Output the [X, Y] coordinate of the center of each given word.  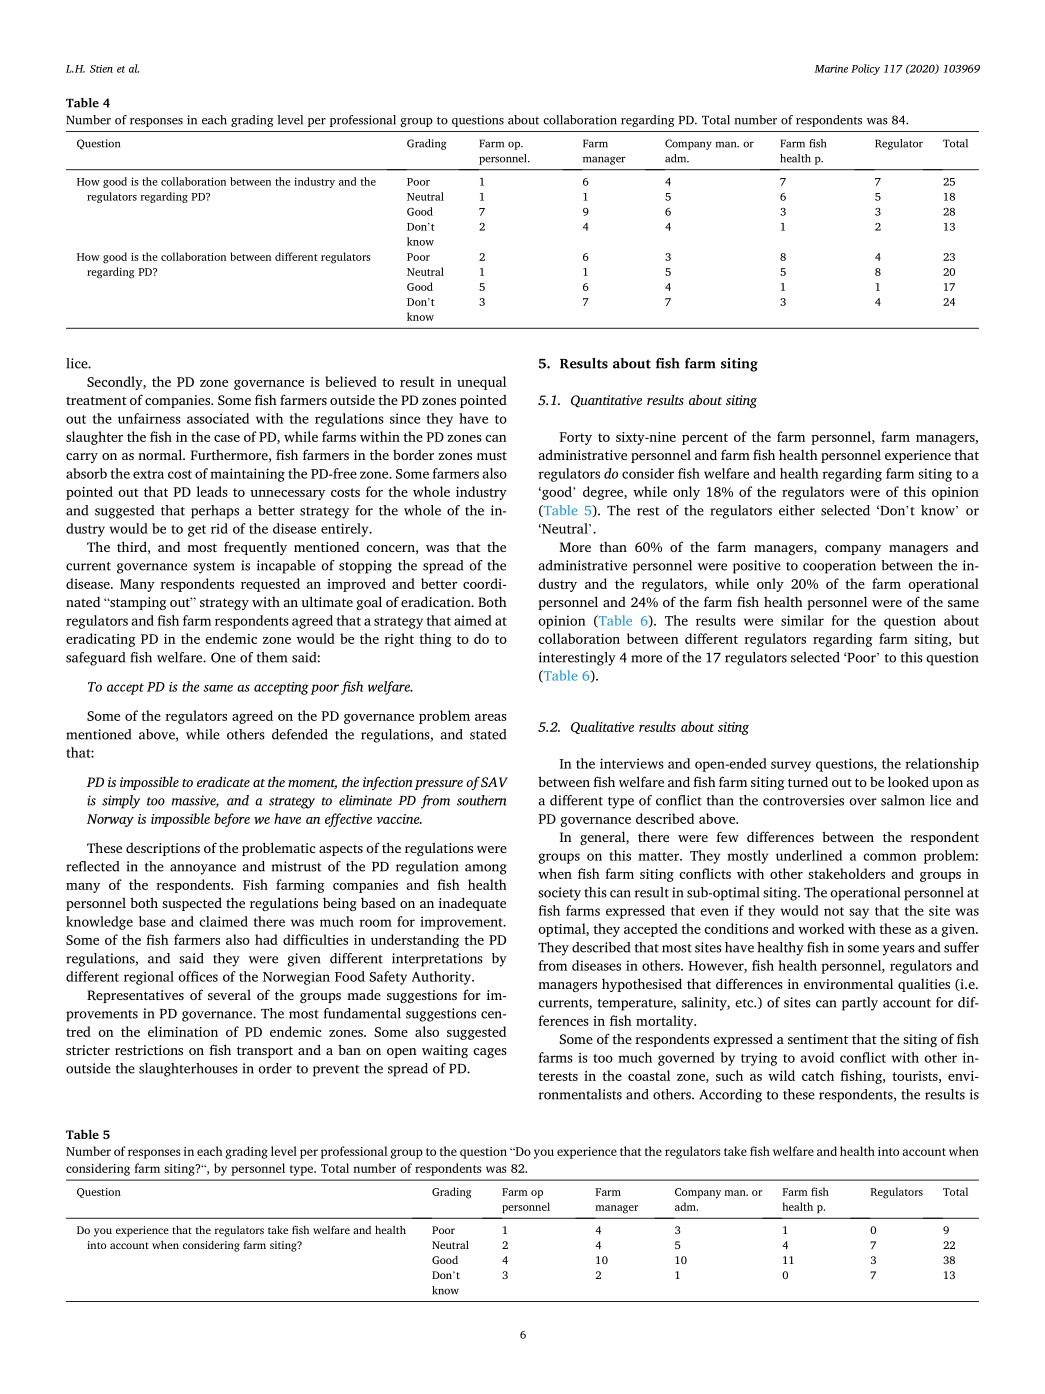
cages [490, 1053]
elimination [183, 1031]
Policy [865, 69]
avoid [817, 1057]
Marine [831, 69]
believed [351, 381]
